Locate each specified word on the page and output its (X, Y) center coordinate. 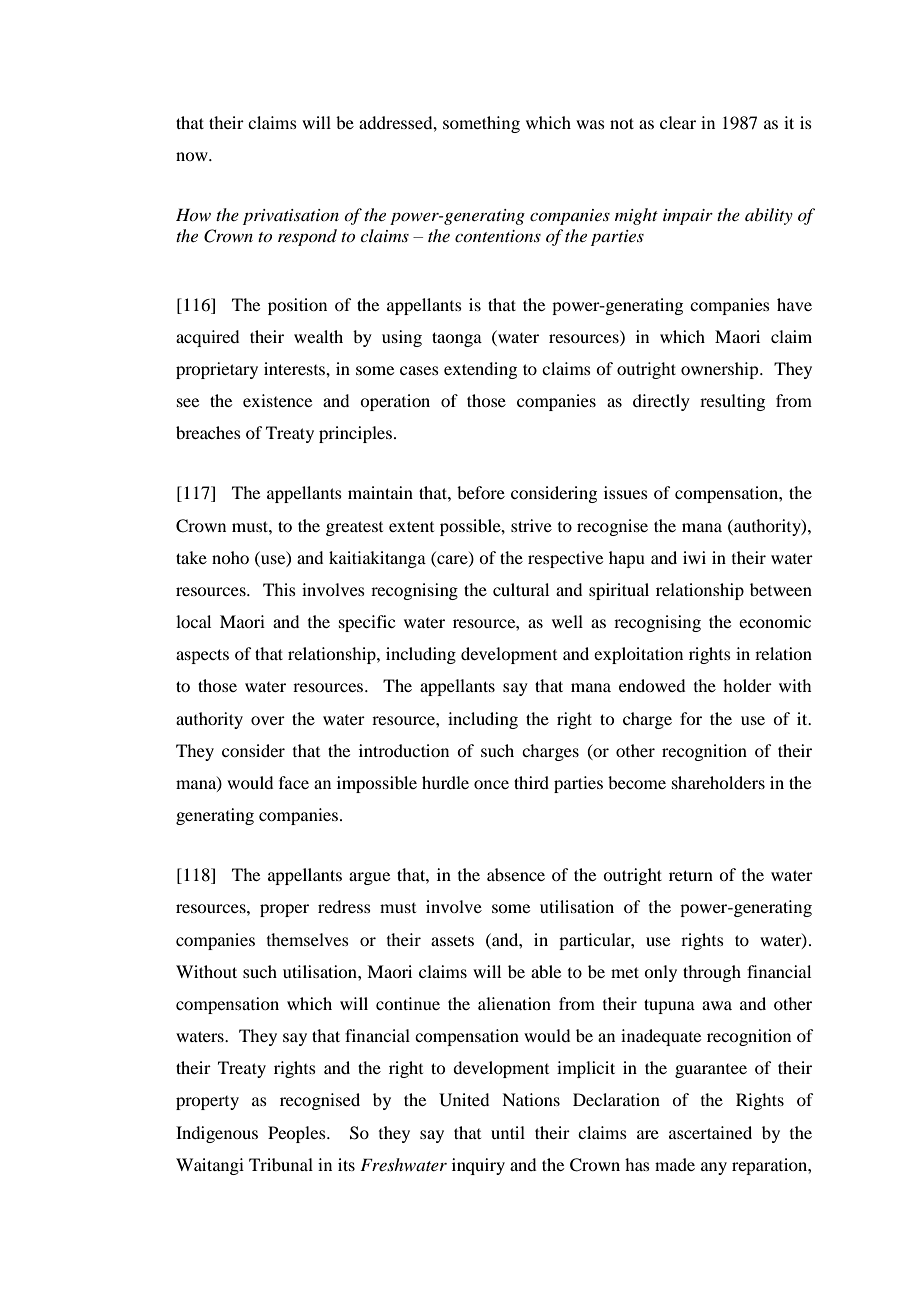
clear (678, 122)
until (508, 1132)
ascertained (710, 1132)
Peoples (298, 1134)
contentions (498, 236)
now (193, 156)
